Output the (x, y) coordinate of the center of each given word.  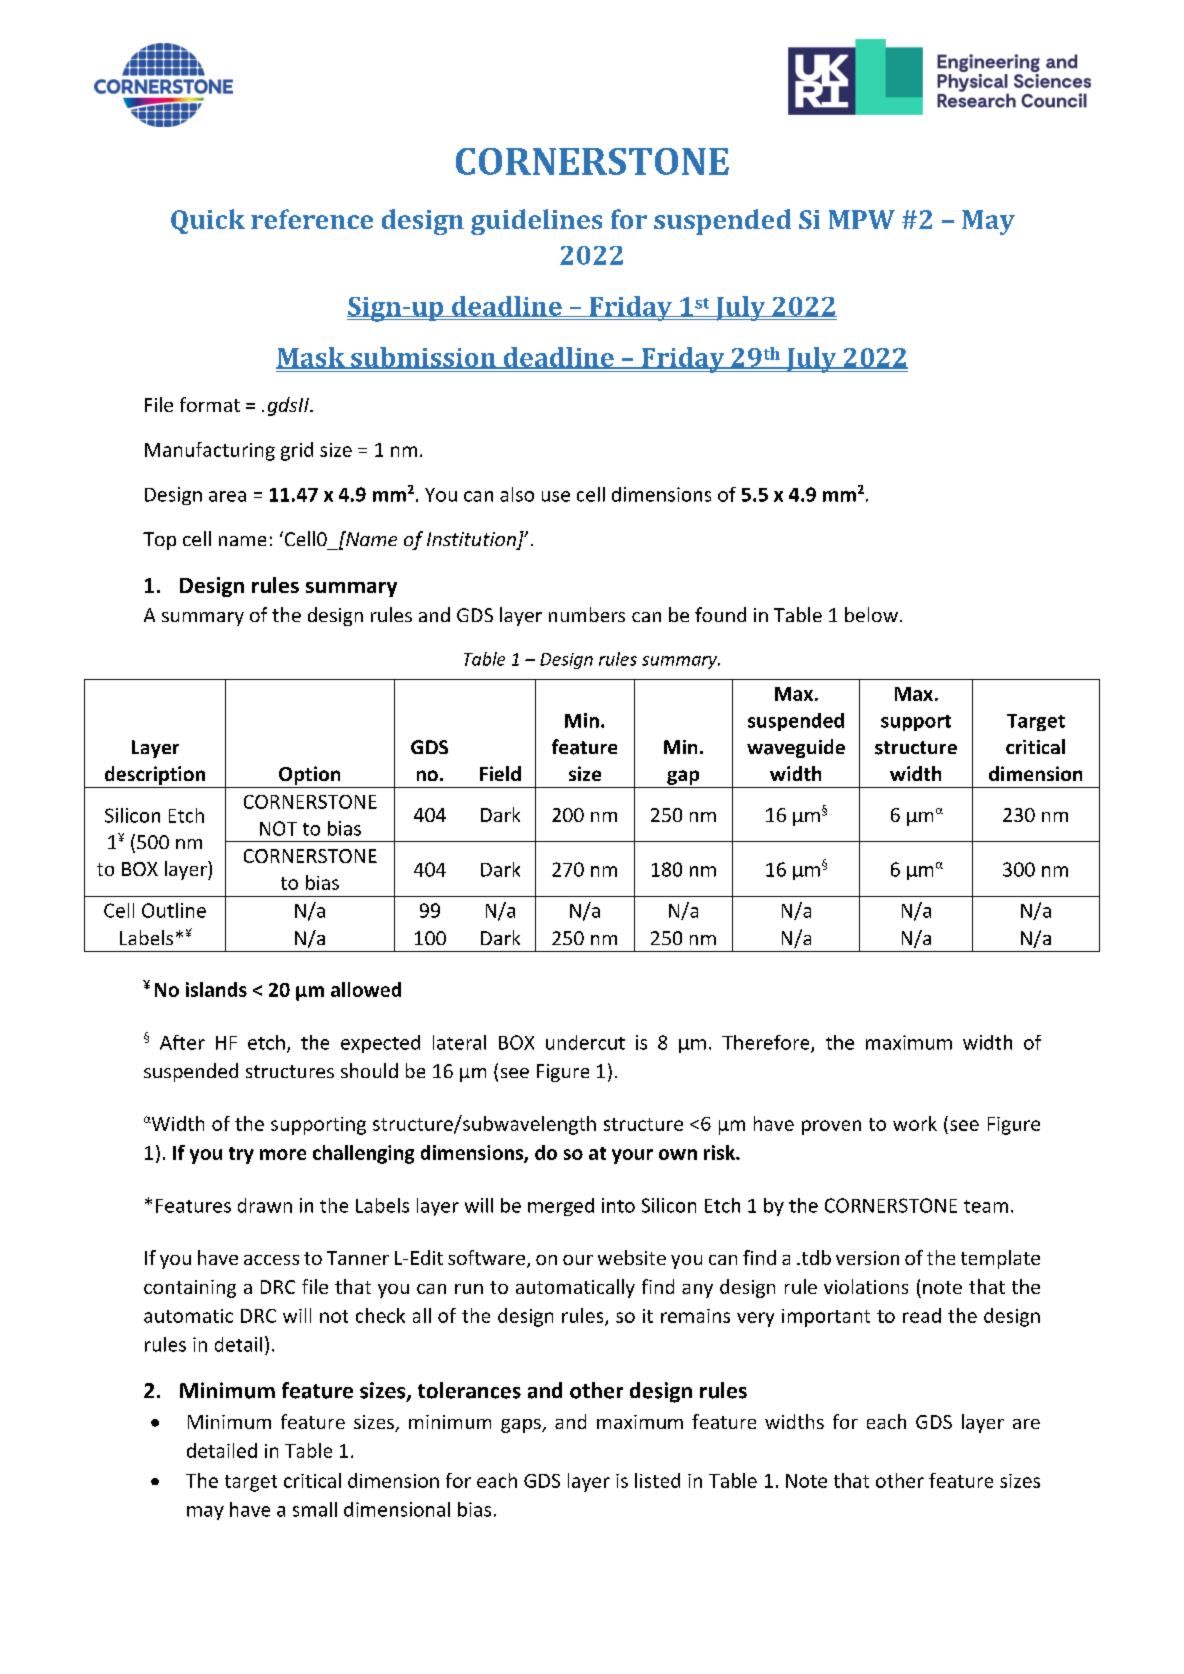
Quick (208, 221)
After (182, 1042)
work (915, 1123)
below (871, 614)
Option (309, 775)
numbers (587, 614)
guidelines (536, 222)
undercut (585, 1042)
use (556, 496)
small (315, 1509)
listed (657, 1480)
